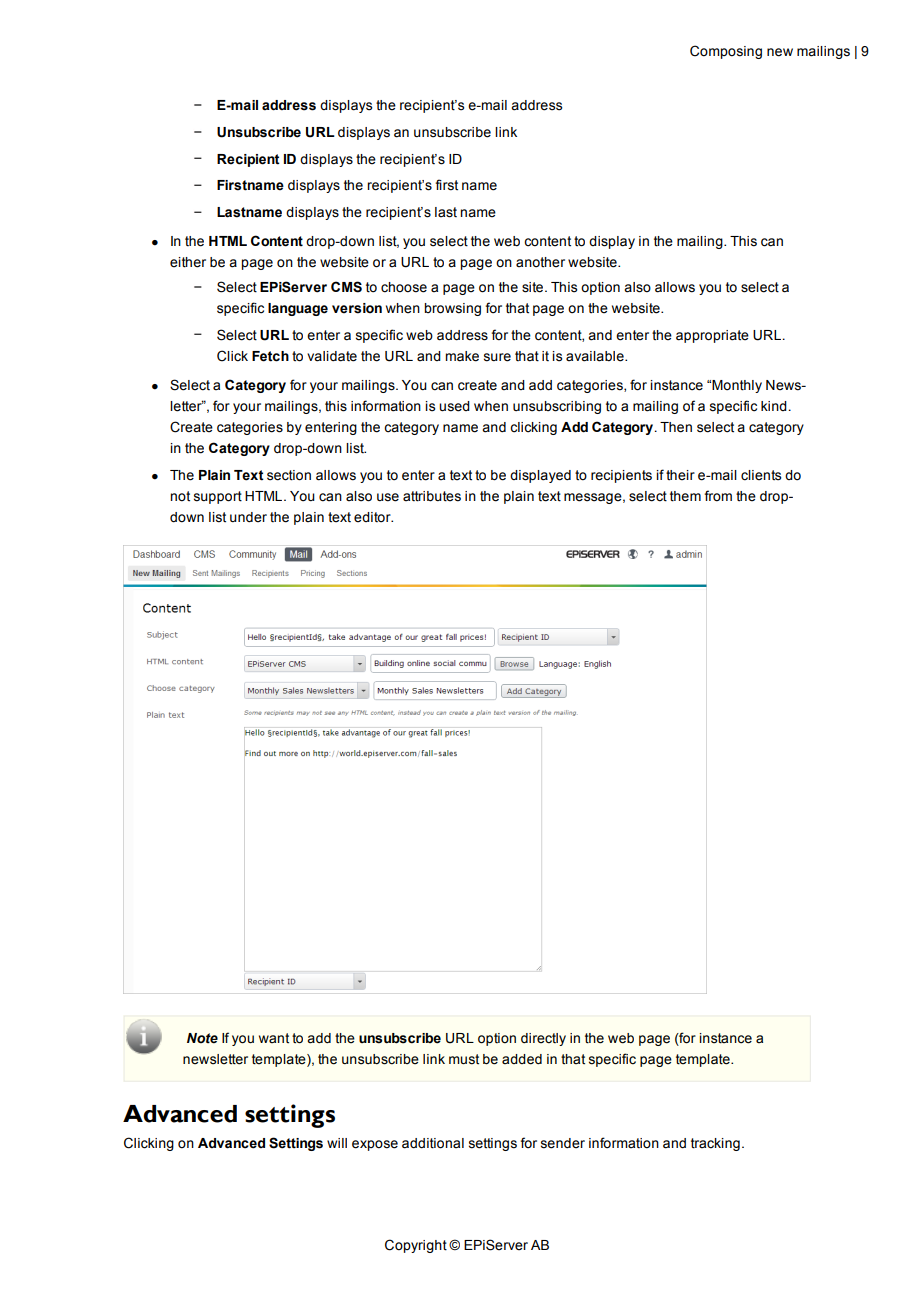 This screenshot has width=924, height=1308. What do you see at coordinates (337, 1143) in the screenshot?
I see `will` at bounding box center [337, 1143].
